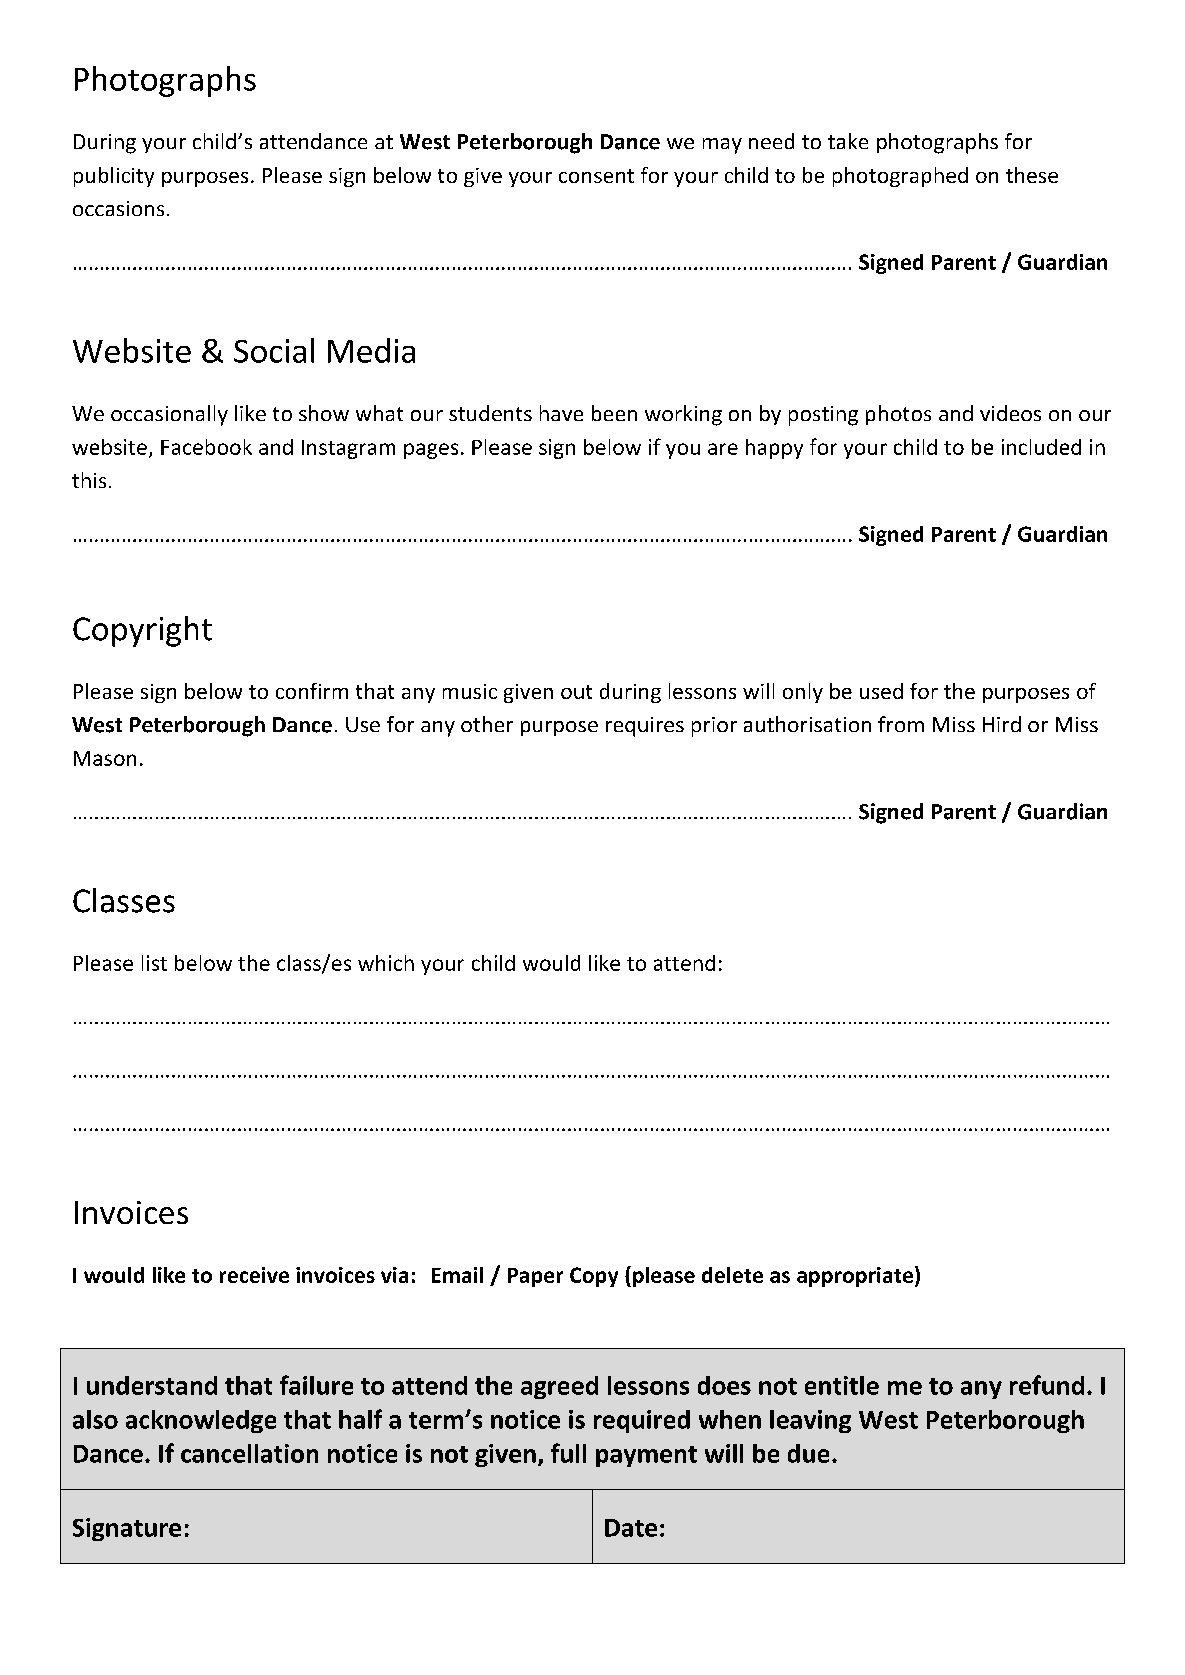 Image resolution: width=1185 pixels, height=1675 pixels. Describe the element at coordinates (596, 176) in the image. I see `consent` at that location.
